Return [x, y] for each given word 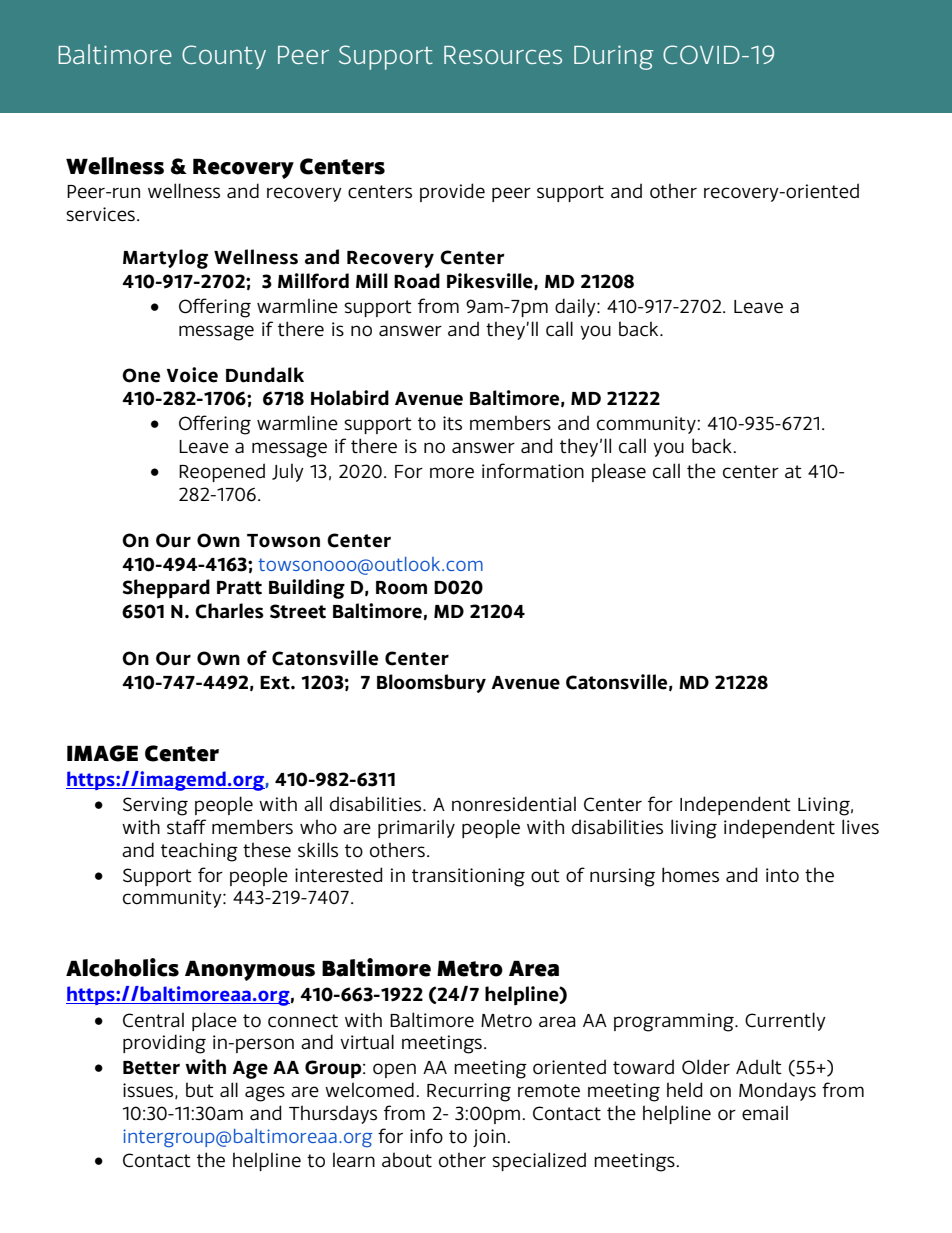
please [619, 472]
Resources [503, 55]
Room [401, 588]
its [452, 423]
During [614, 57]
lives [860, 827]
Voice [192, 375]
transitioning [468, 877]
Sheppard [166, 588]
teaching [199, 852]
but [200, 1090]
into [782, 875]
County [224, 57]
